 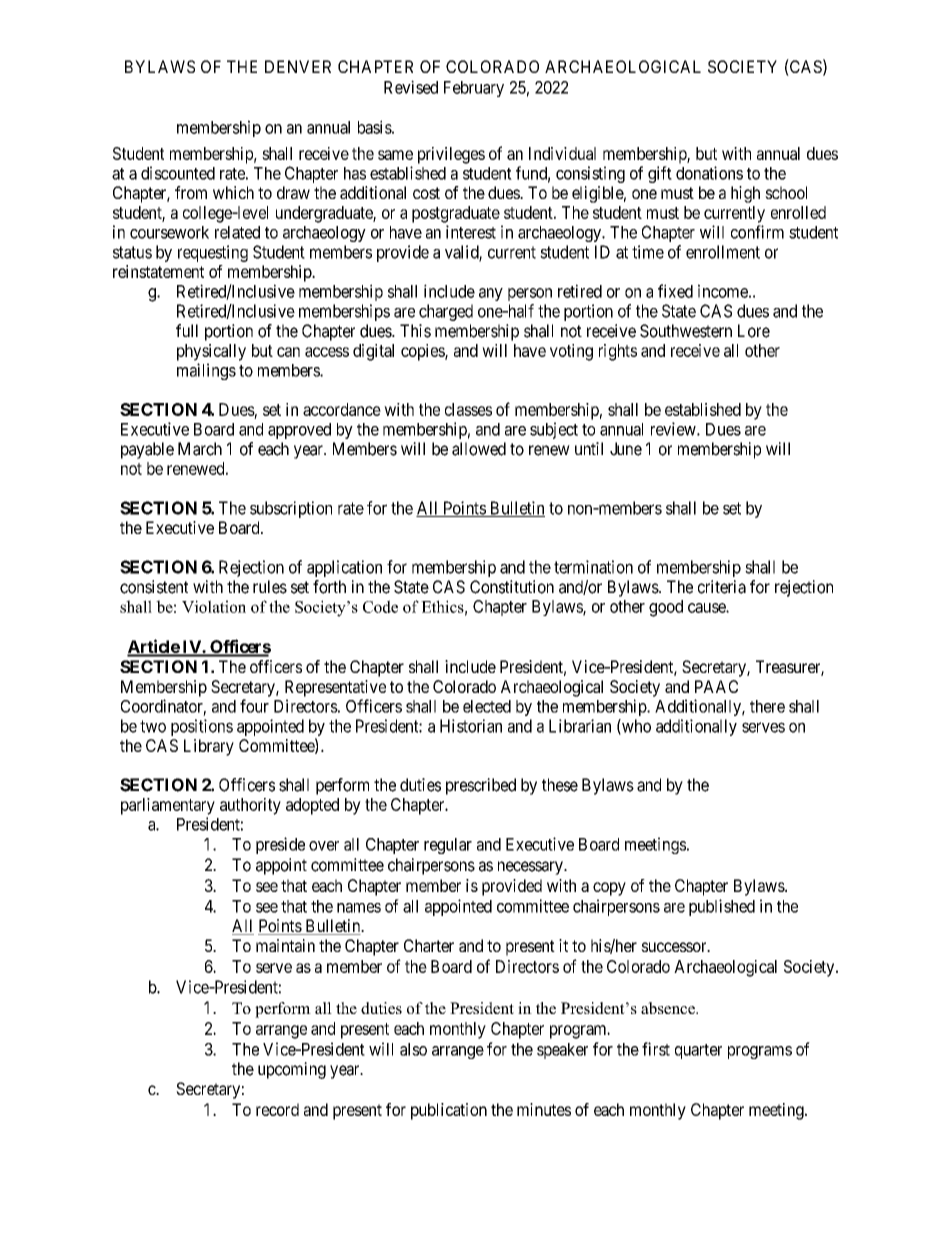 What do you see at coordinates (277, 1109) in the screenshot?
I see `record` at bounding box center [277, 1109].
